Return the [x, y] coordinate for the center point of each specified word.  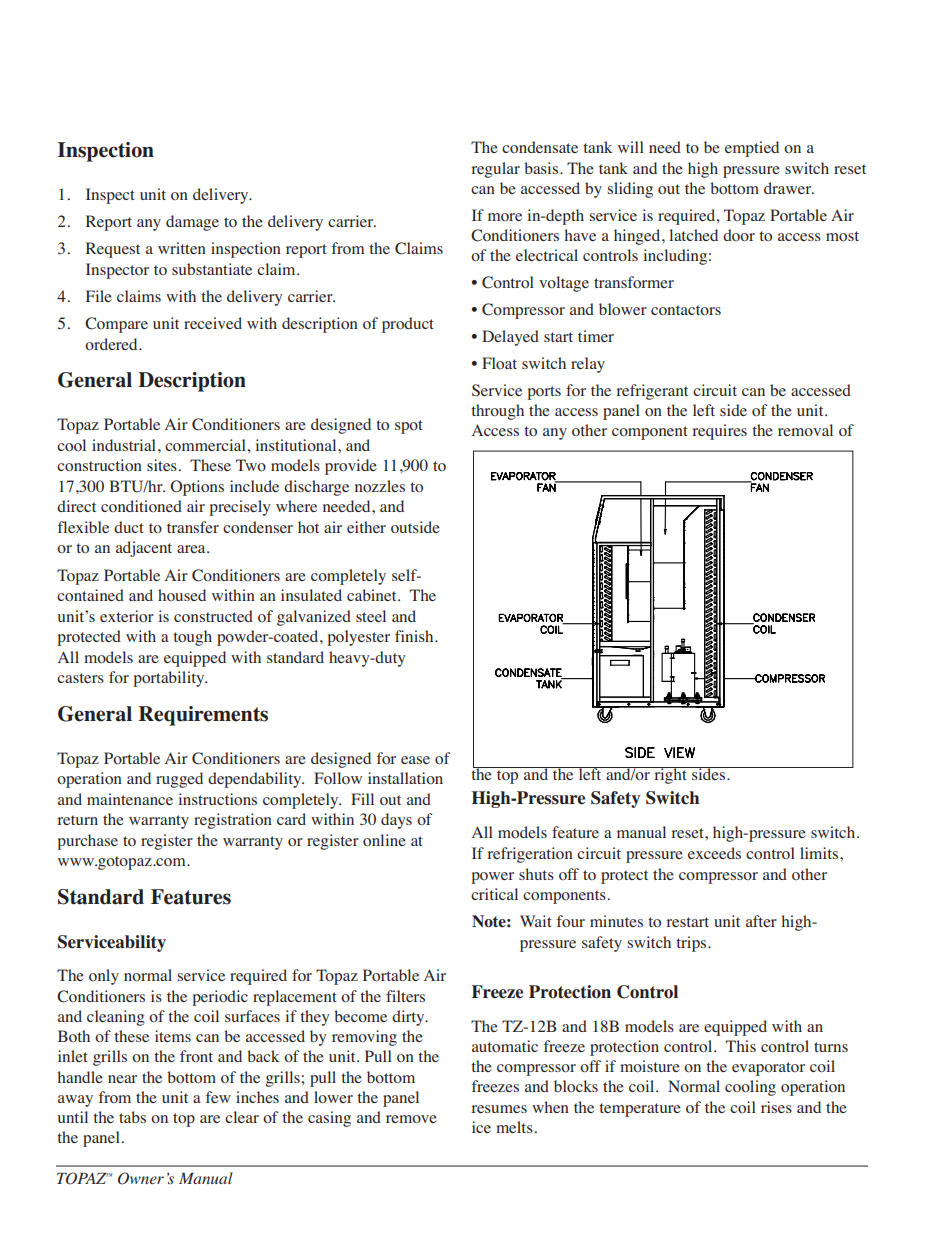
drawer [789, 188]
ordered [112, 344]
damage [192, 223]
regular [495, 170]
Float [499, 363]
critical [494, 894]
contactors [686, 310]
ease [415, 760]
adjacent [144, 549]
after [761, 921]
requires [719, 432]
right [670, 775]
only [104, 977]
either [366, 527]
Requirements [203, 716]
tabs [132, 1117]
